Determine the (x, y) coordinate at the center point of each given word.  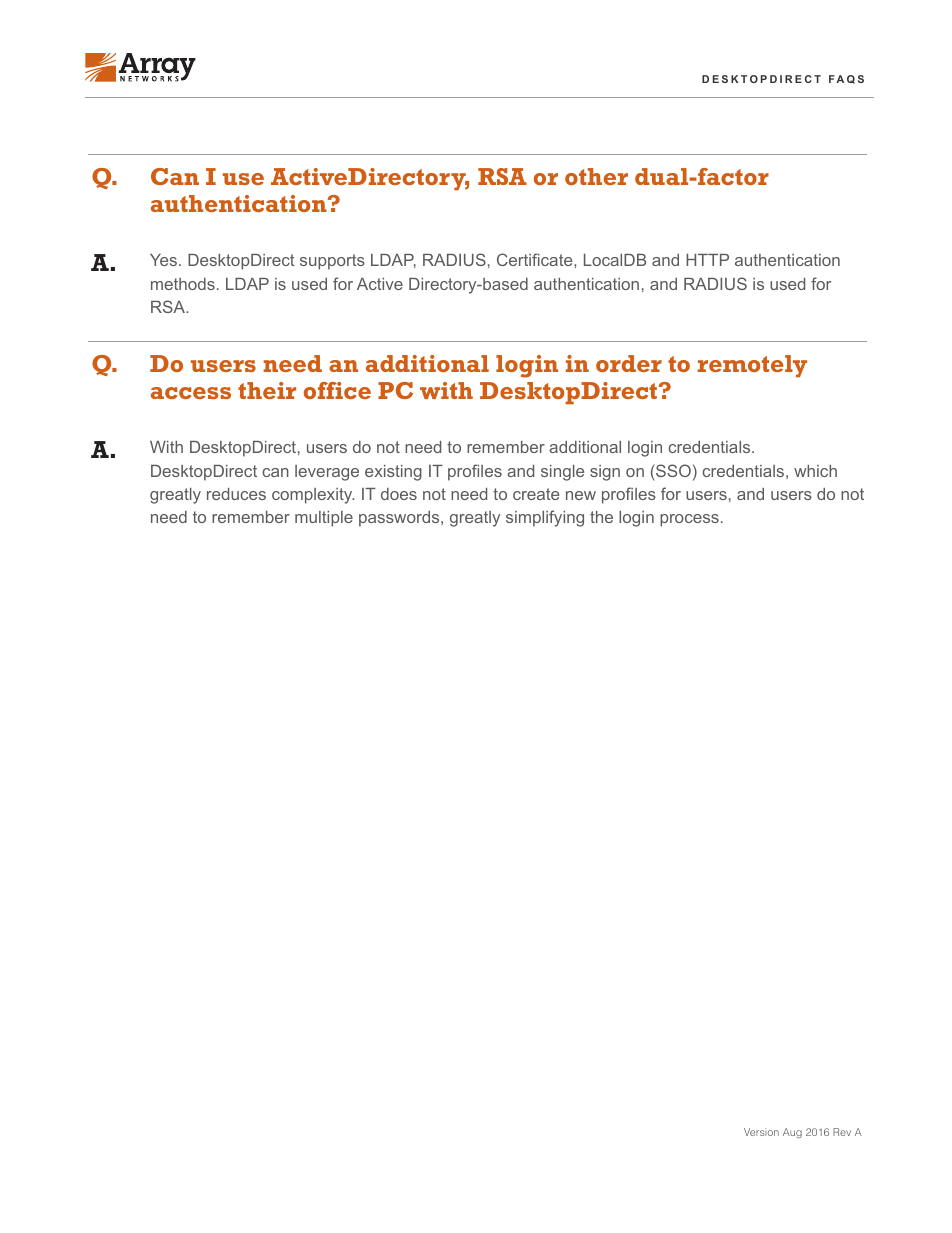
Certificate (536, 259)
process (689, 520)
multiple (324, 519)
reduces (236, 494)
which (815, 471)
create (536, 494)
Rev (842, 1132)
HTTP (707, 260)
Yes (165, 260)
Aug (792, 1133)
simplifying (545, 518)
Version (761, 1132)
